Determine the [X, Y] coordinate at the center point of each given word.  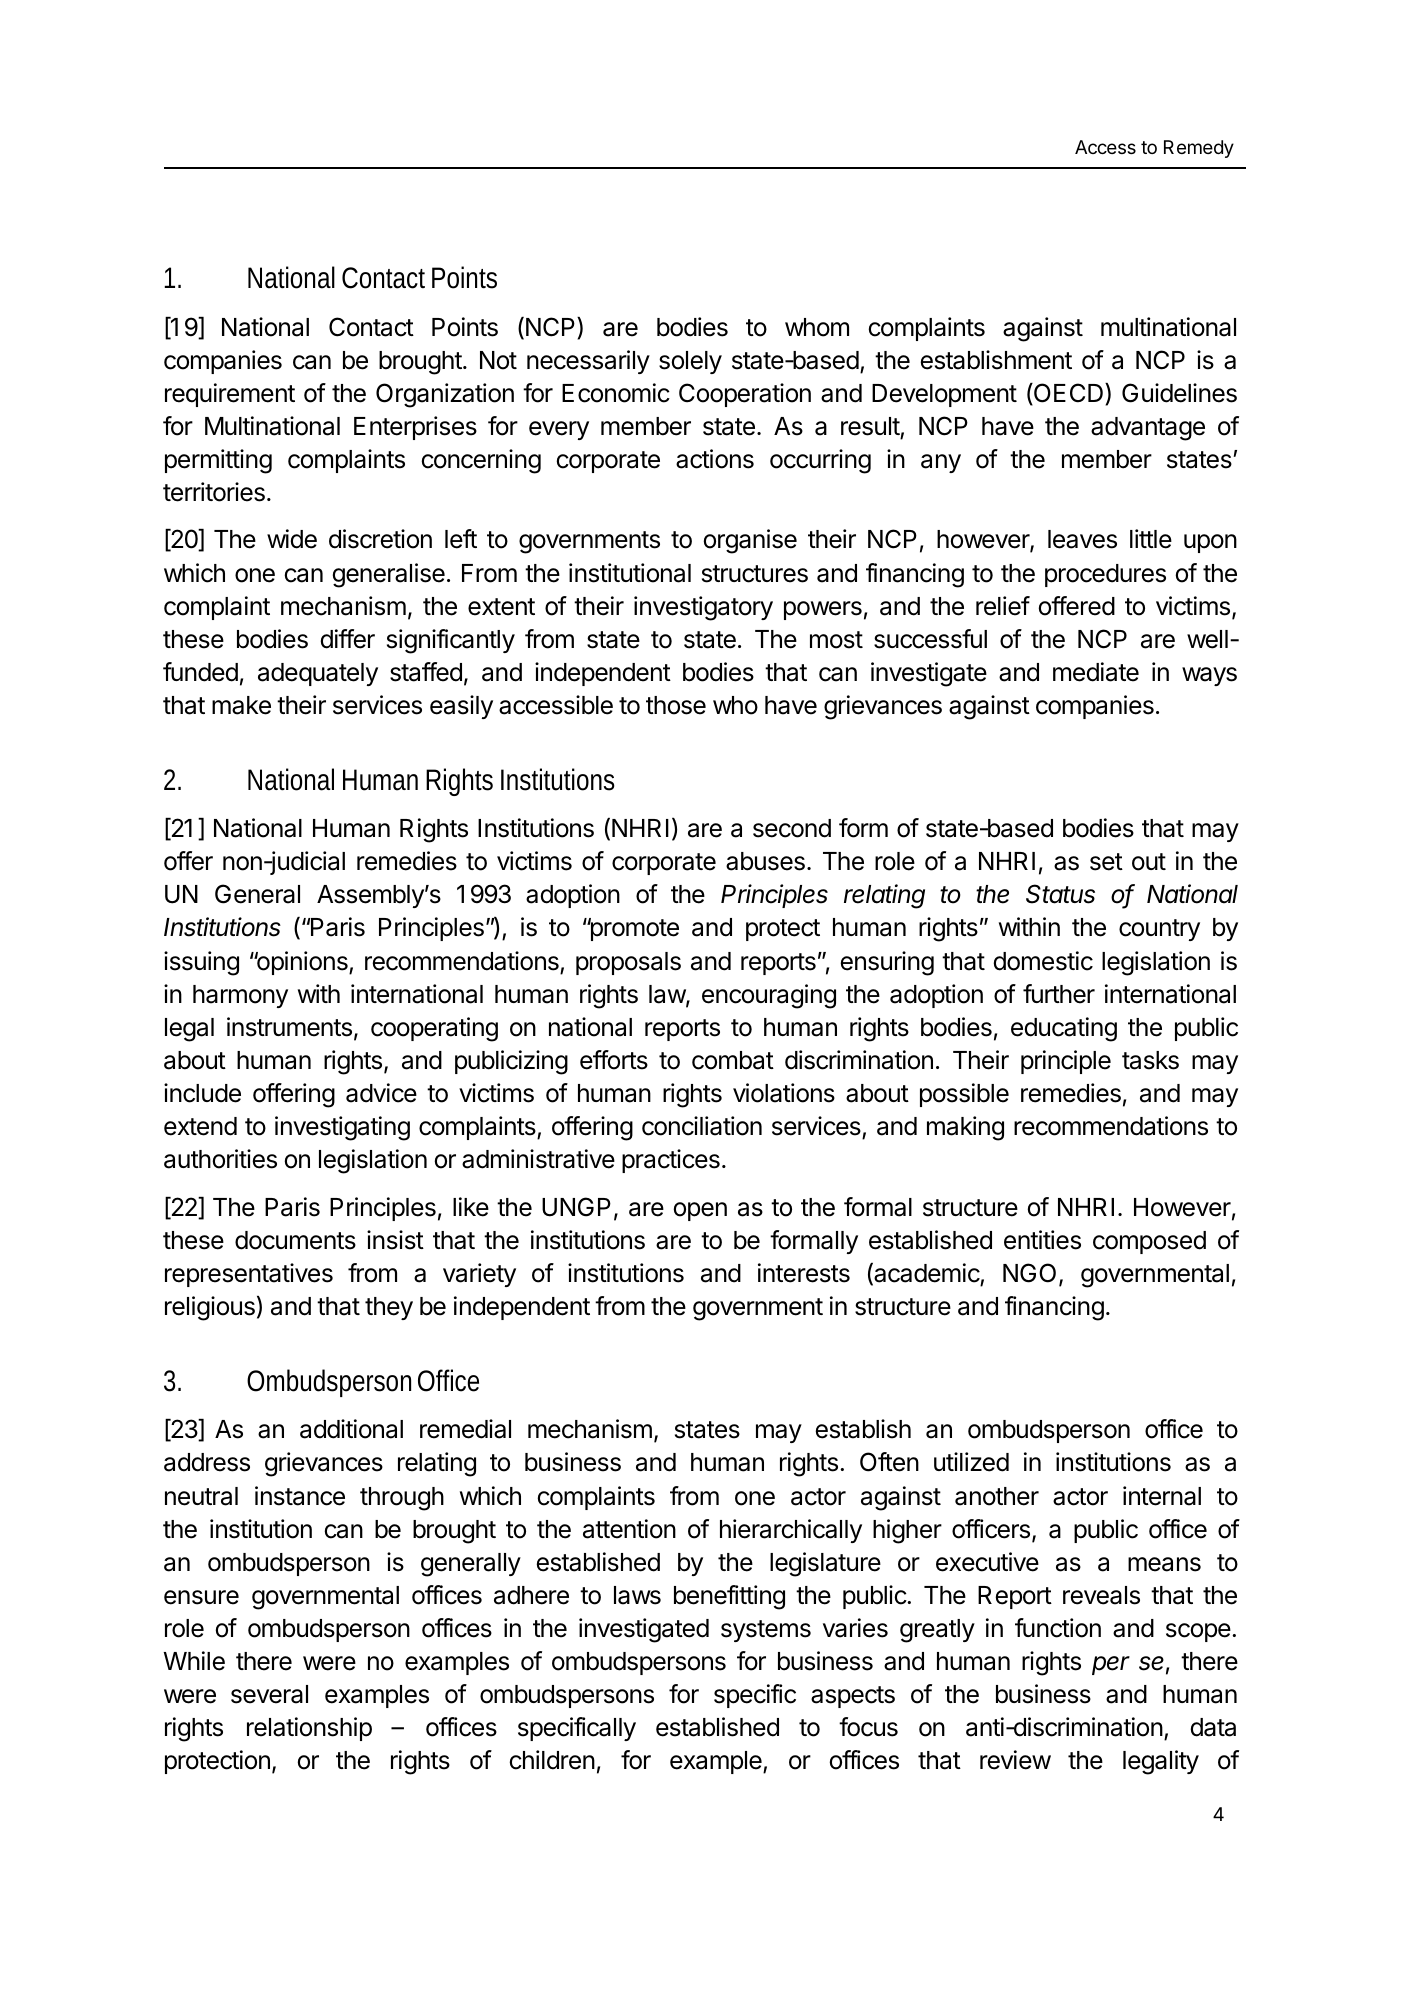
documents [295, 1240]
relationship [309, 1729]
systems [766, 1631]
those [676, 705]
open [700, 1211]
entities [1042, 1240]
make [241, 705]
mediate [1096, 672]
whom [817, 327]
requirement [230, 395]
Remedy [1199, 149]
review [1015, 1760]
